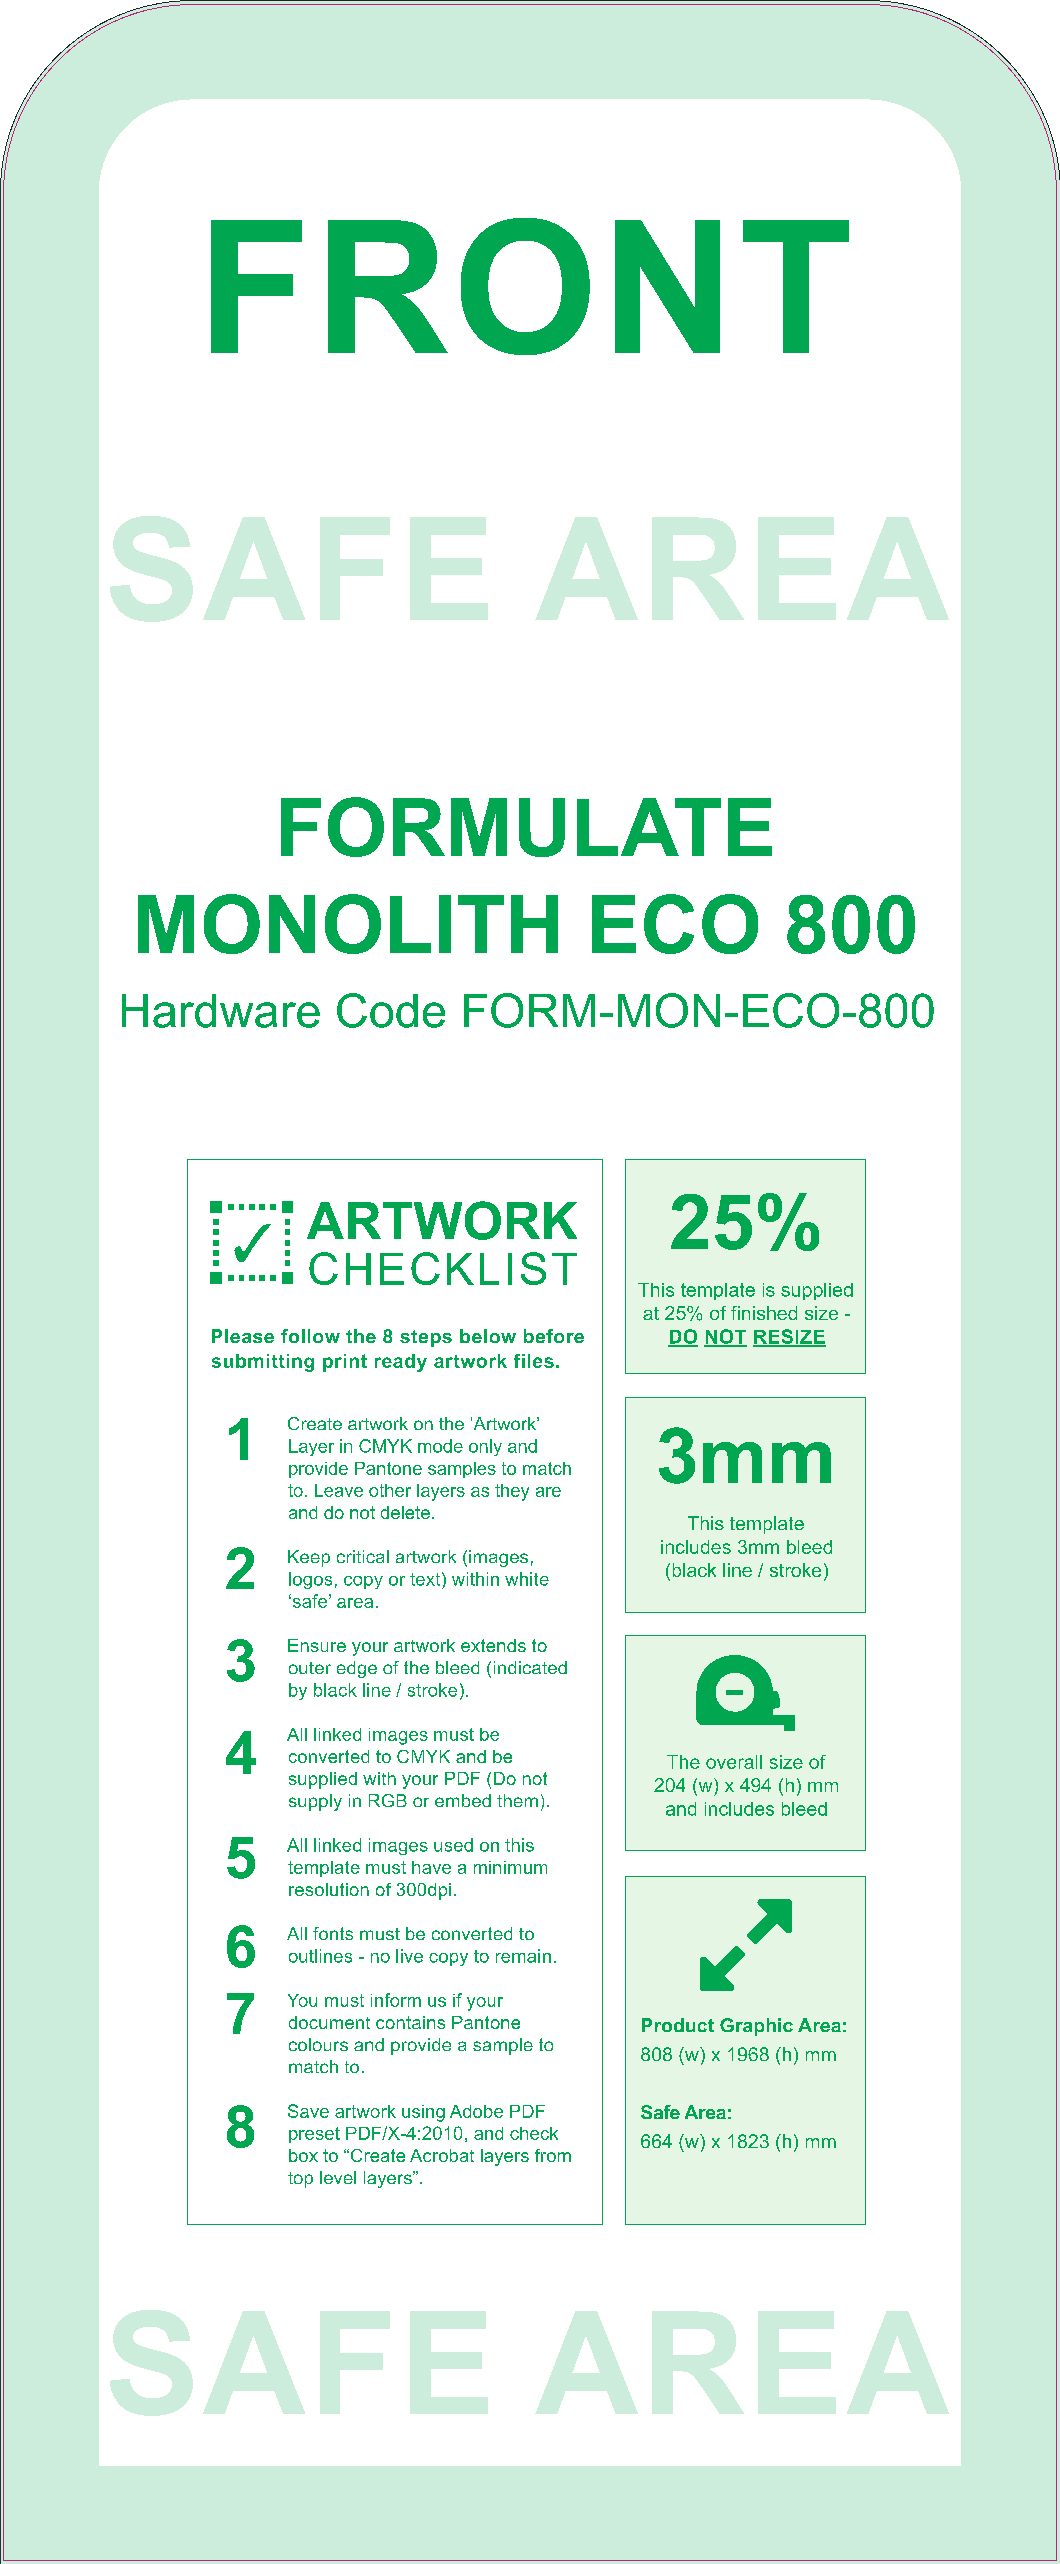  I want to click on only, so click(485, 1447).
